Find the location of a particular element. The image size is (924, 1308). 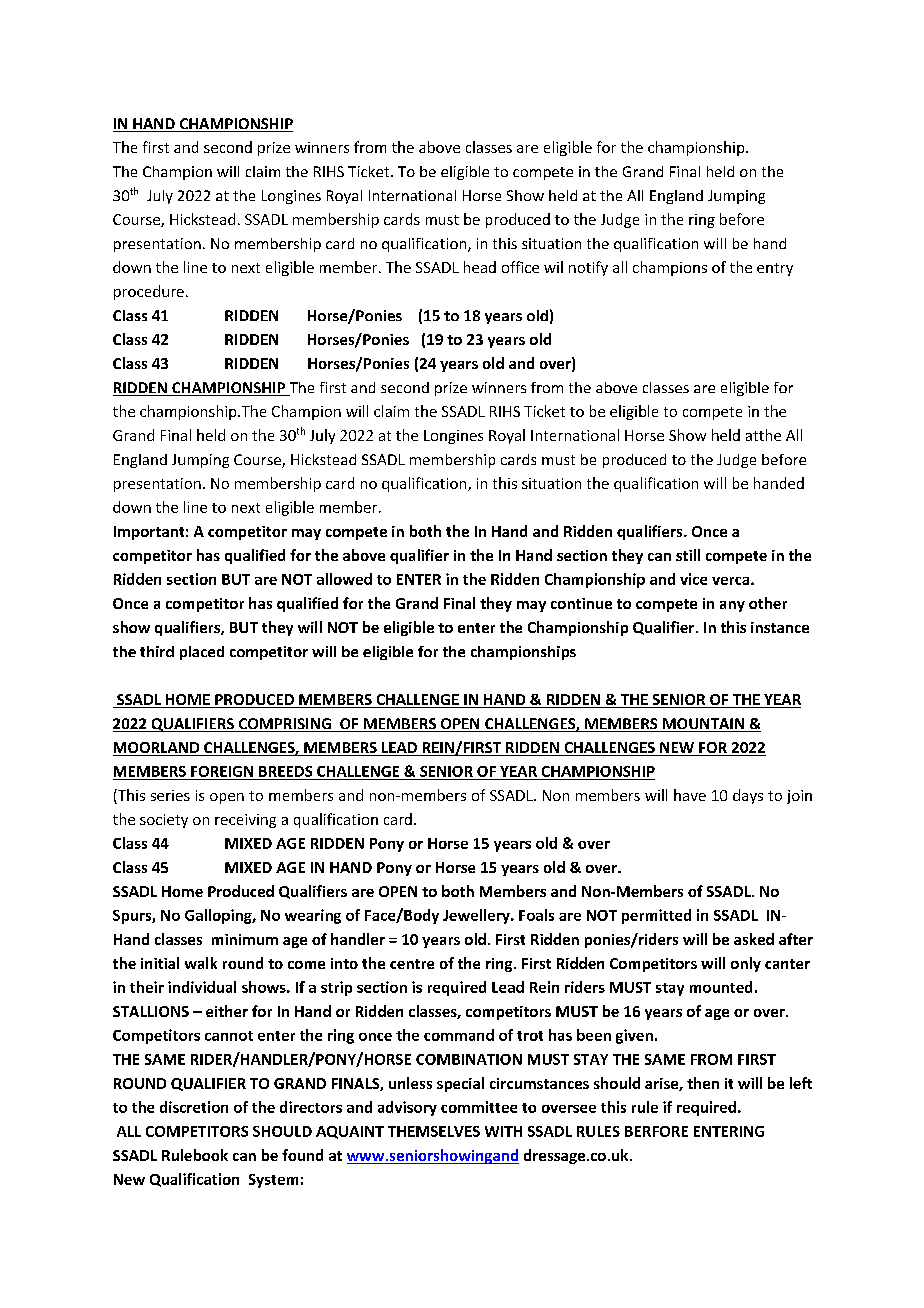

continue is located at coordinates (581, 603).
